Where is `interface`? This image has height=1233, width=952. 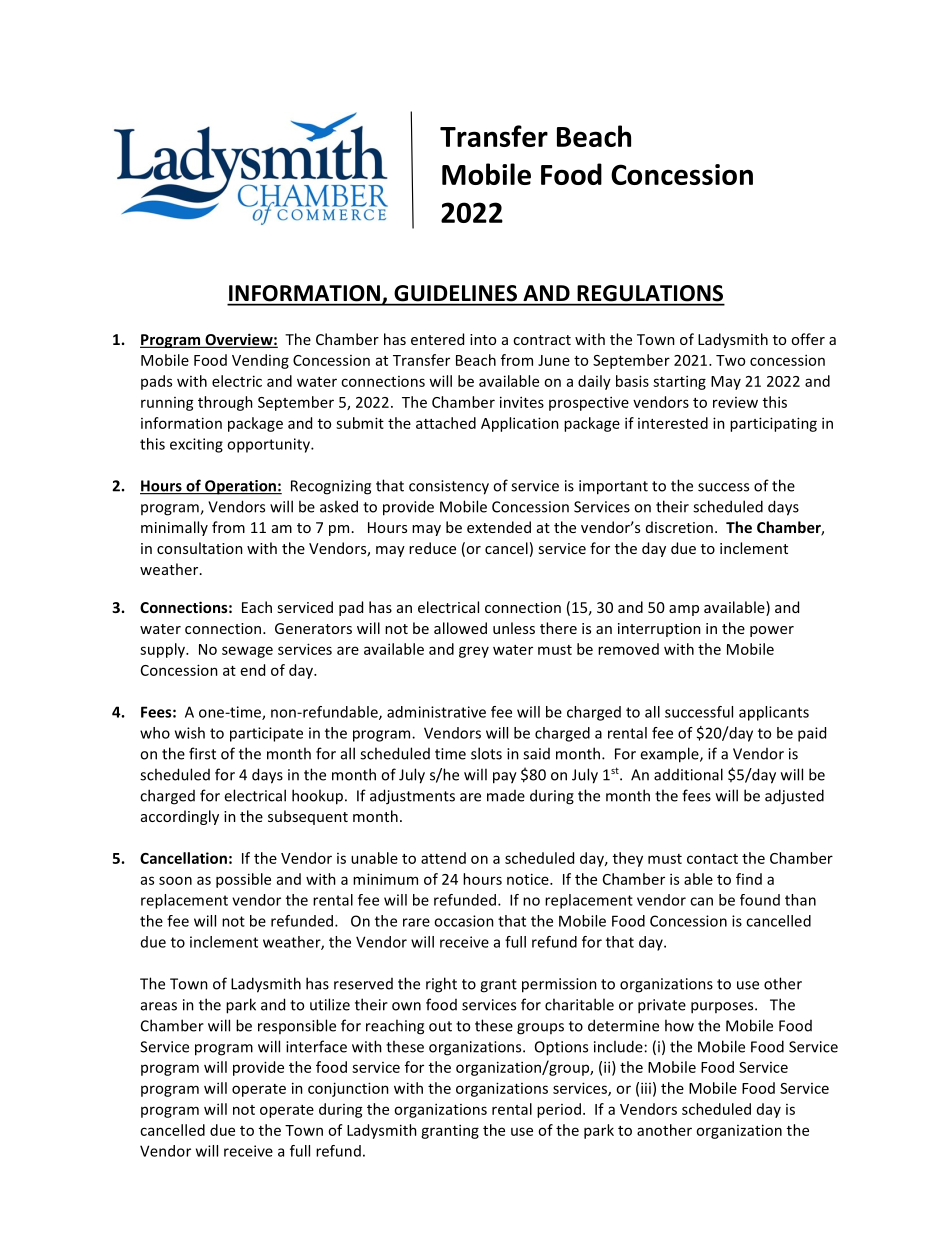
interface is located at coordinates (316, 1046).
